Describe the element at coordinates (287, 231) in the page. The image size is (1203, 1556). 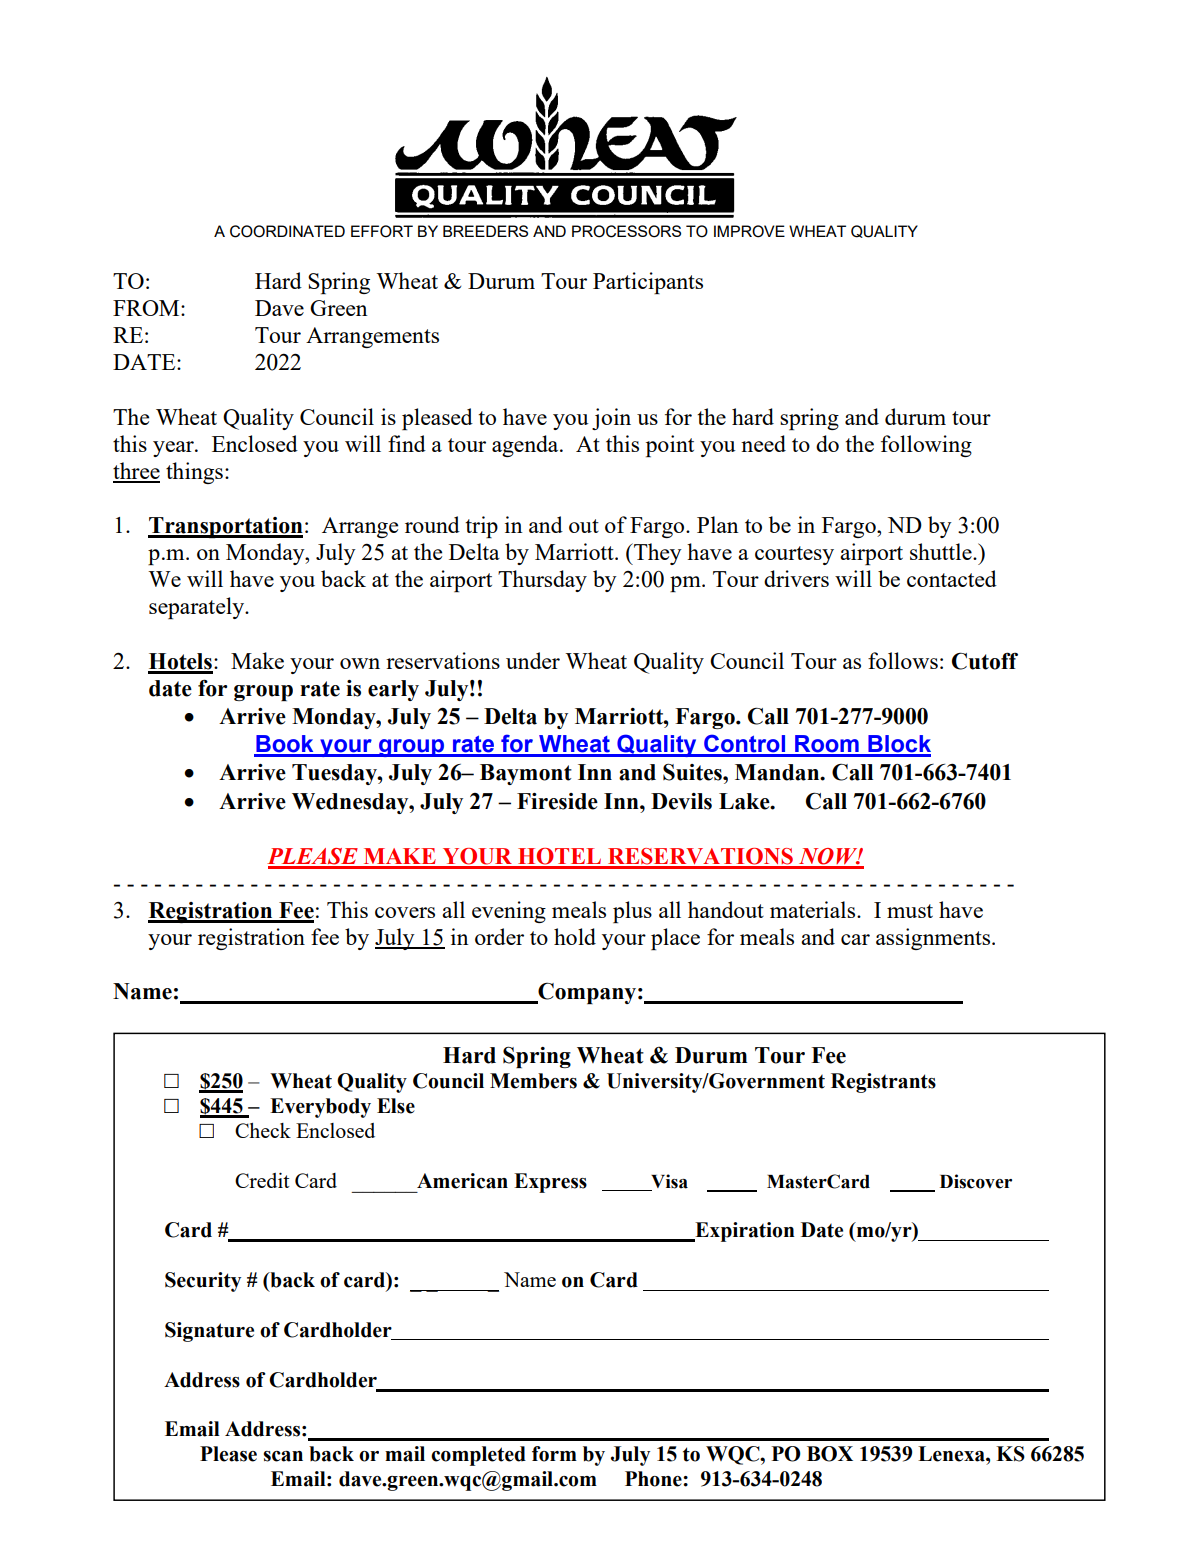
I see `COORDINATED` at that location.
